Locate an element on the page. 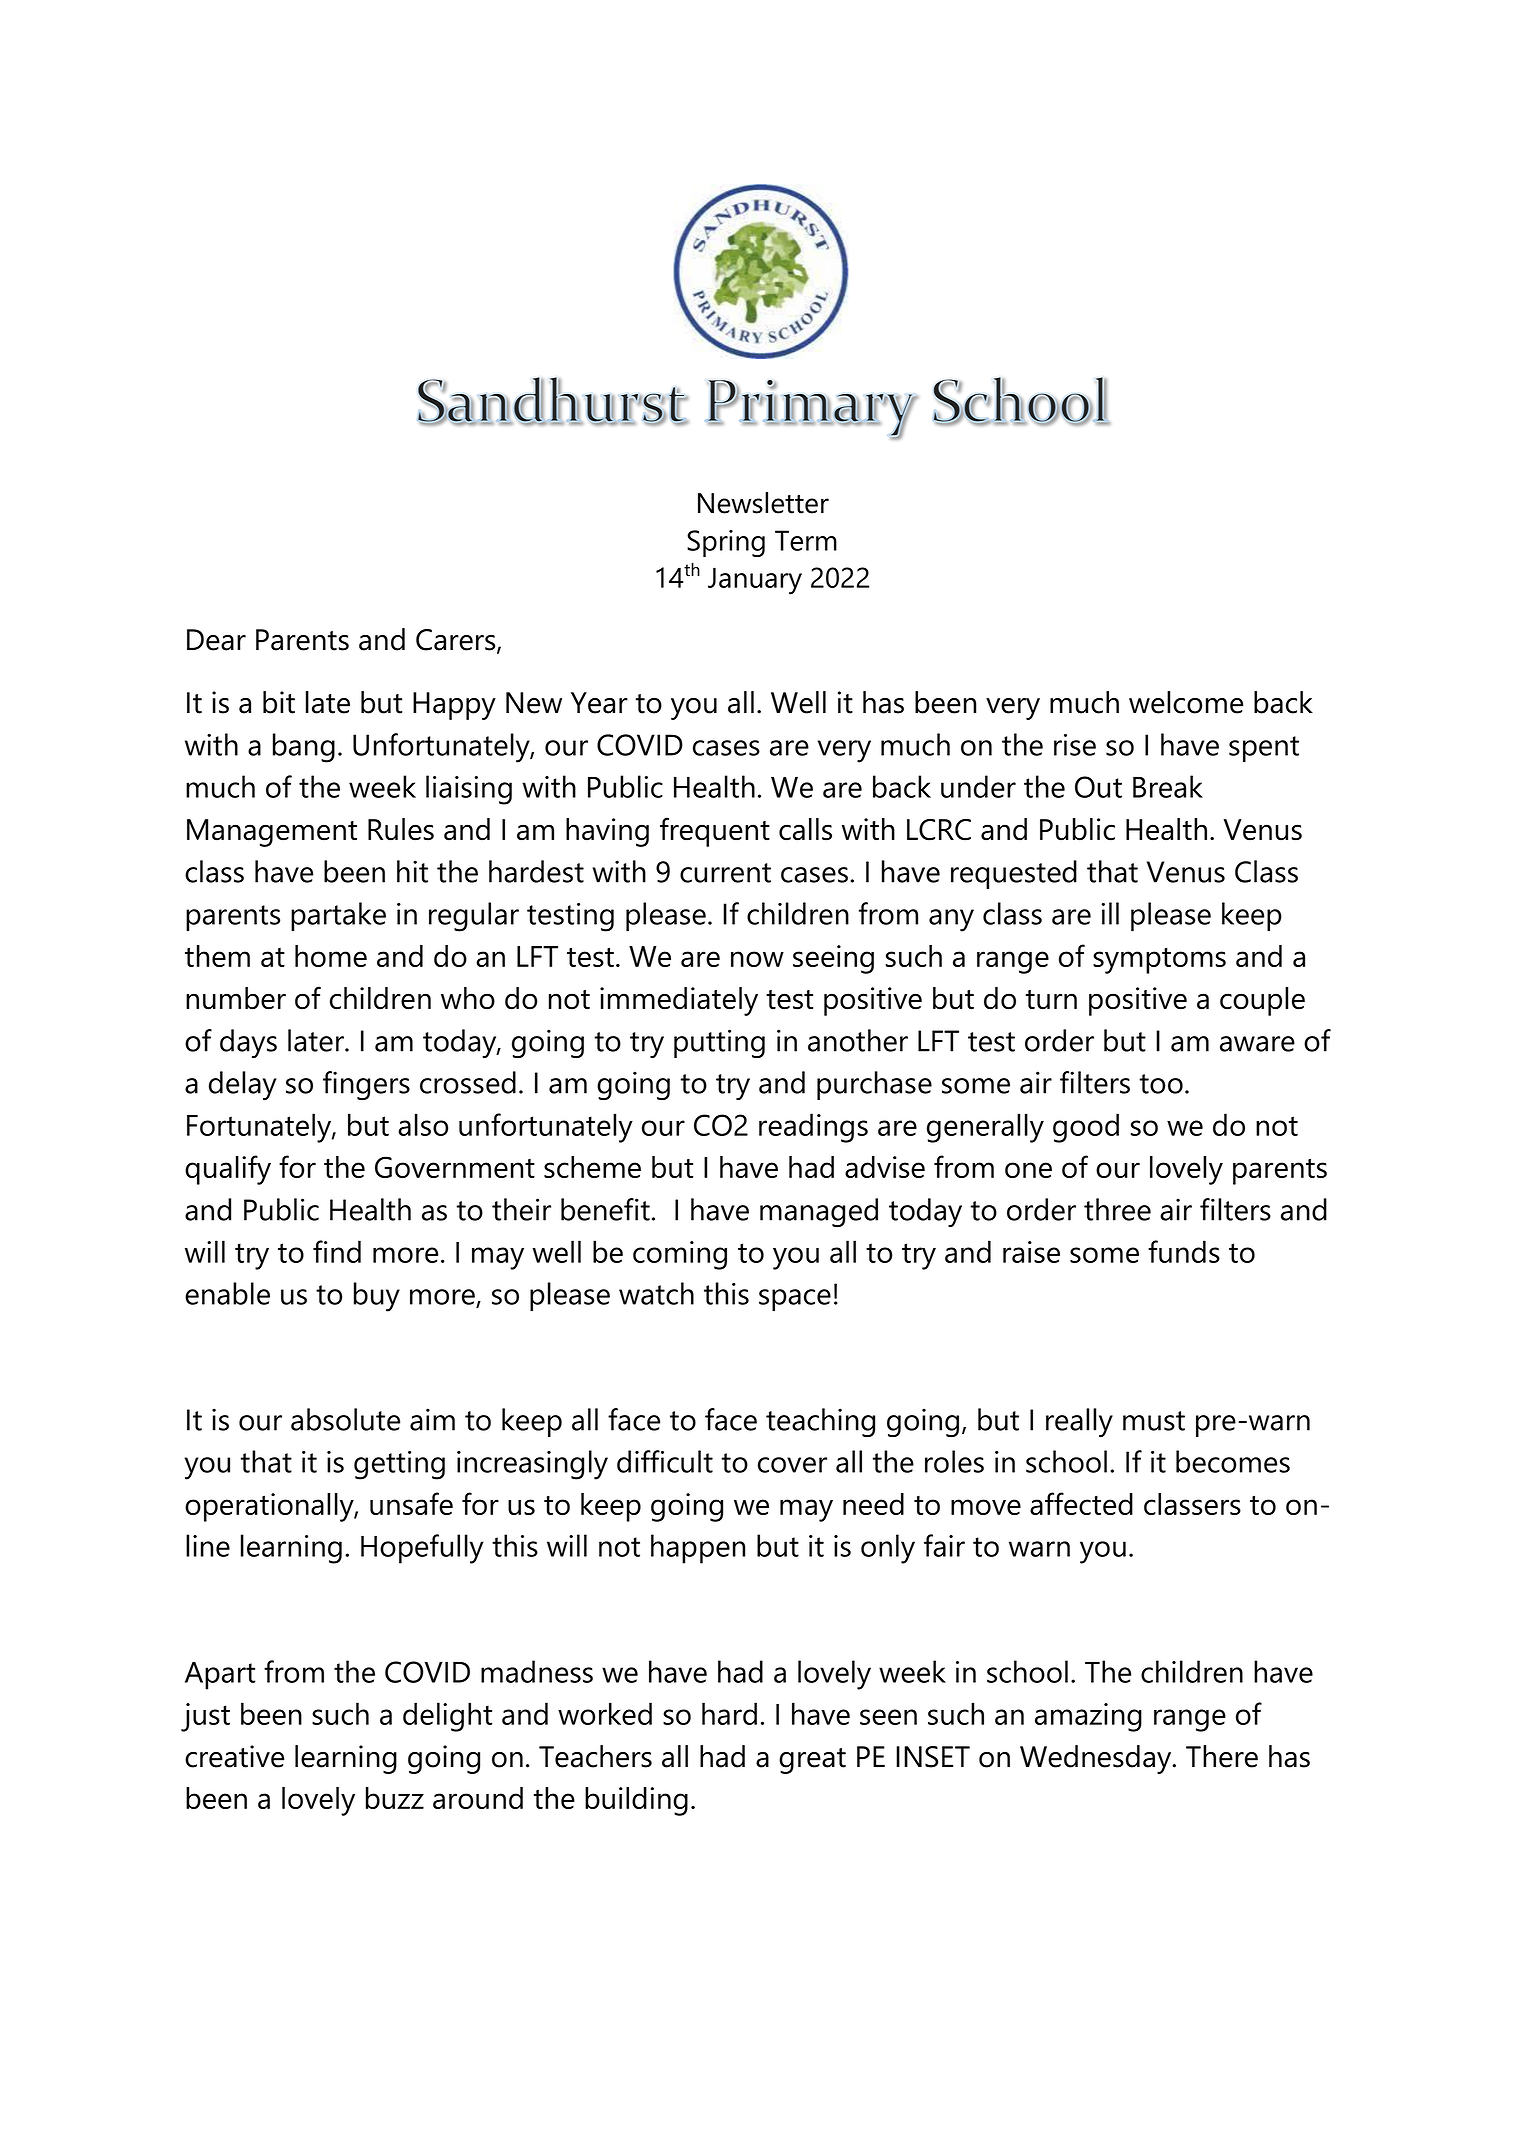 The width and height of the document is (1524, 2155). too is located at coordinates (1161, 1084).
